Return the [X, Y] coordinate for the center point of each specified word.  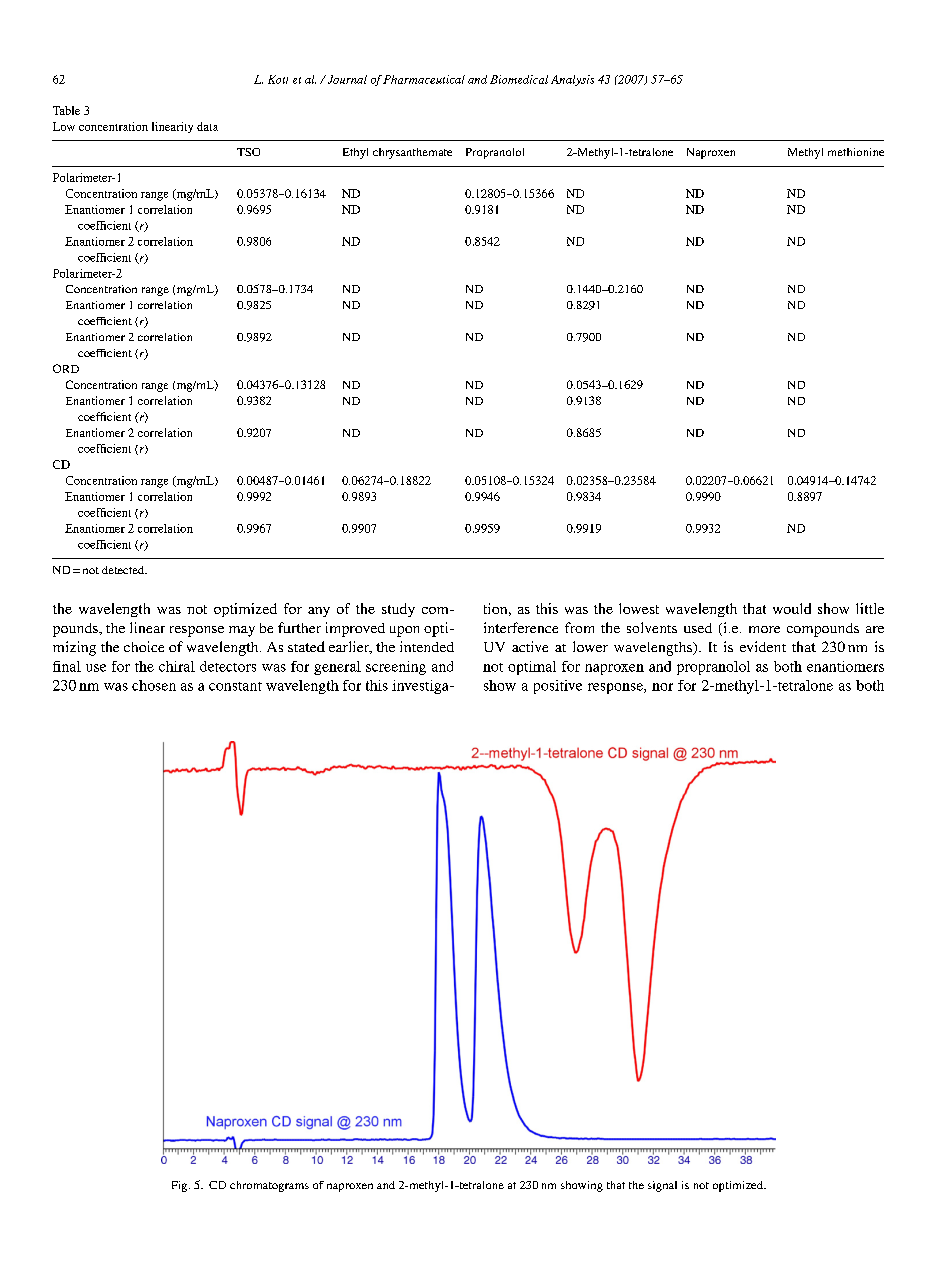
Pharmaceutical [424, 79]
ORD [66, 368]
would [792, 608]
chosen [154, 685]
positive [558, 687]
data [207, 126]
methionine [856, 152]
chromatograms [269, 1186]
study [398, 610]
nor [662, 687]
